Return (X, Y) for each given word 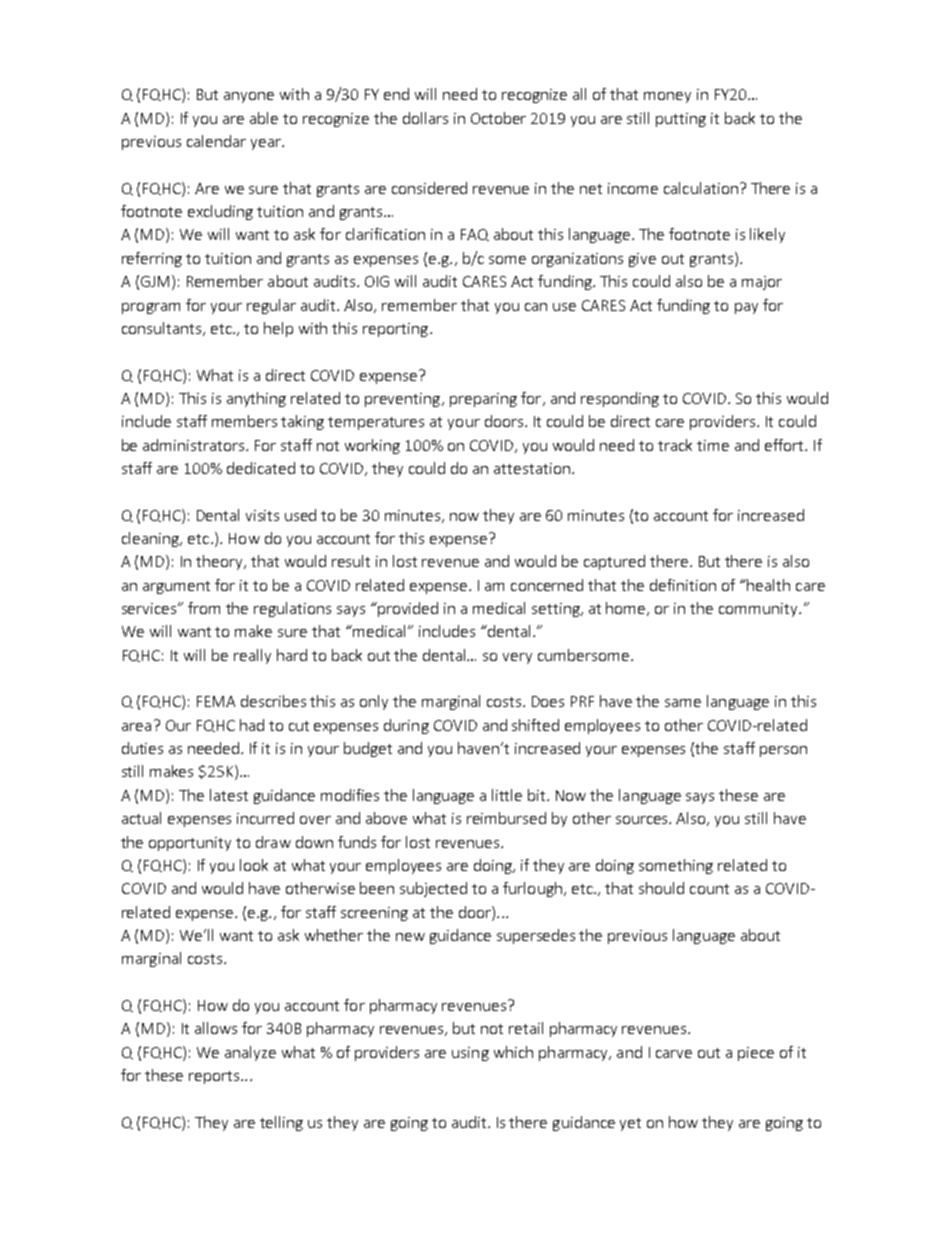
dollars (425, 118)
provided (407, 609)
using (470, 1054)
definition (683, 585)
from (204, 608)
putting (681, 120)
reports (215, 1077)
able (264, 118)
